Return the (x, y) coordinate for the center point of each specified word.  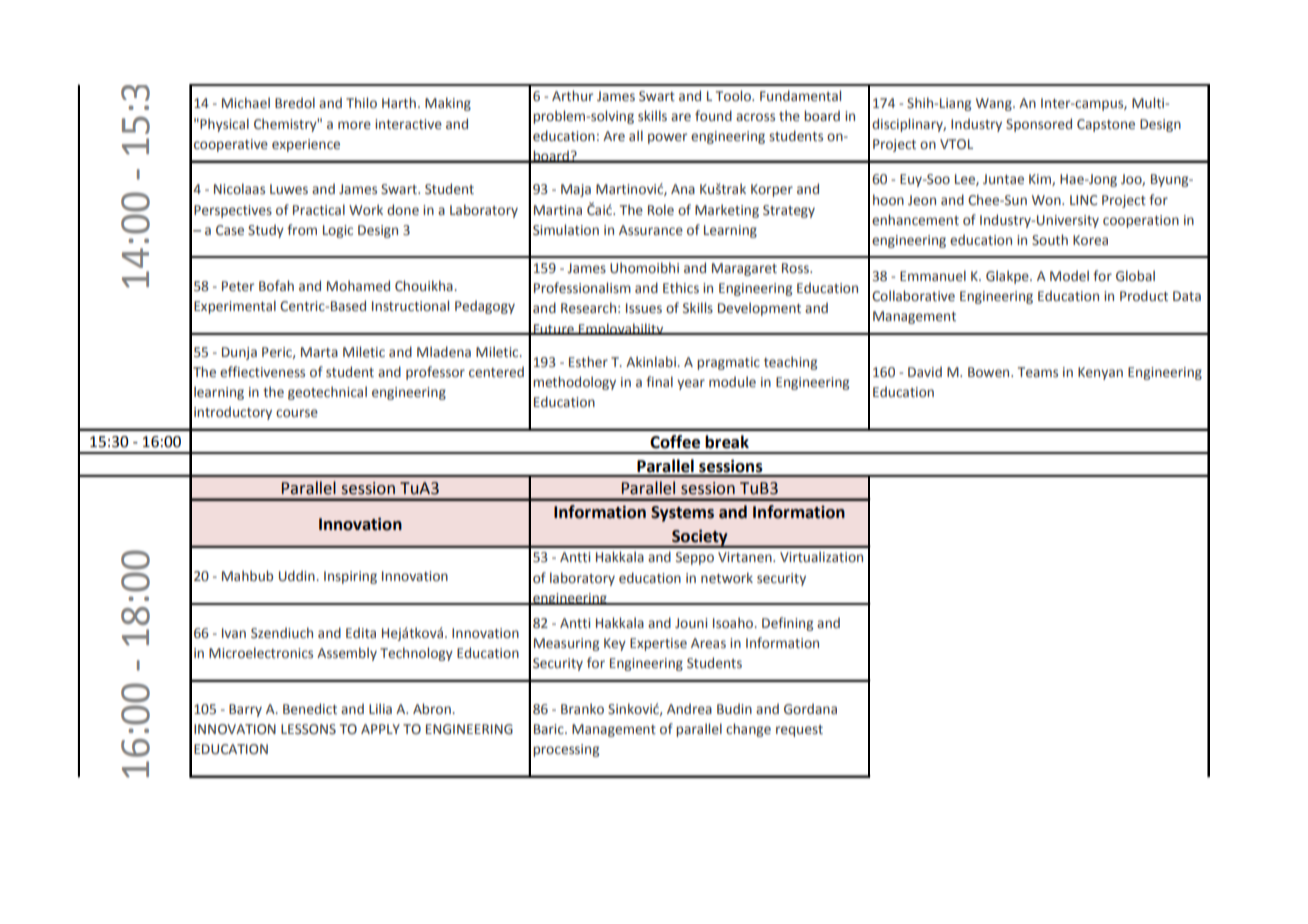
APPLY (380, 729)
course (297, 413)
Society (700, 538)
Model (1069, 275)
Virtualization (821, 557)
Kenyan (1100, 373)
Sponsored (1039, 125)
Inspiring (350, 577)
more (354, 125)
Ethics (681, 287)
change (748, 730)
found (713, 115)
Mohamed (358, 286)
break (727, 442)
